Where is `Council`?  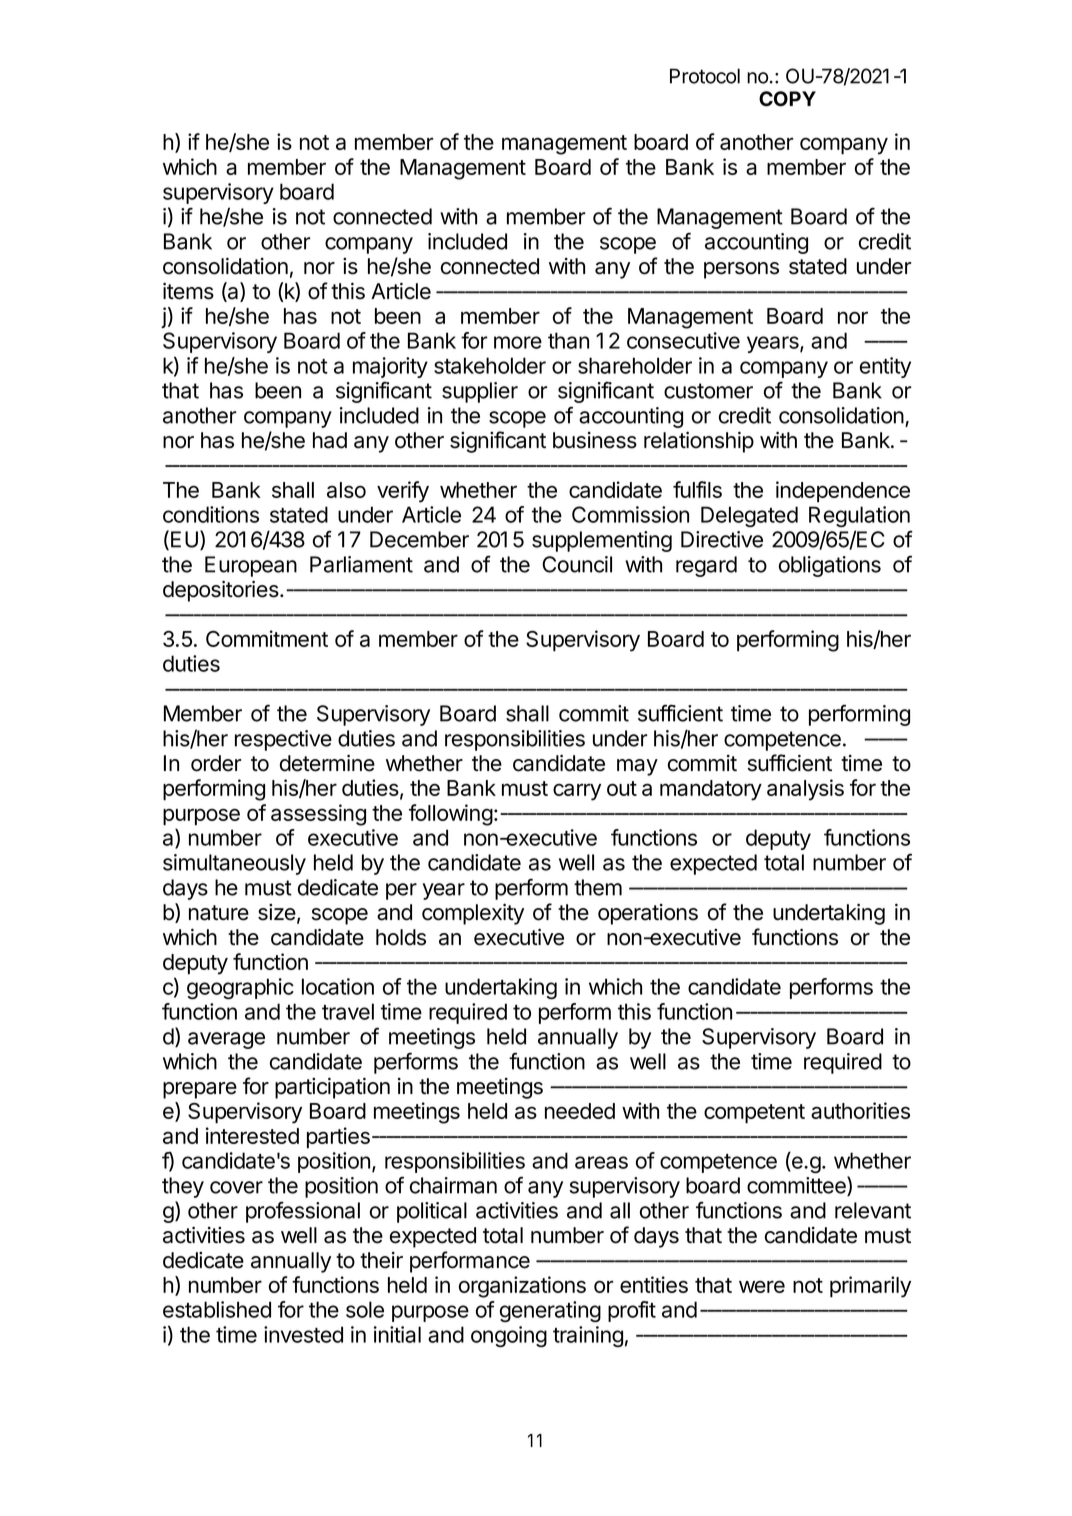
Council is located at coordinates (577, 564).
